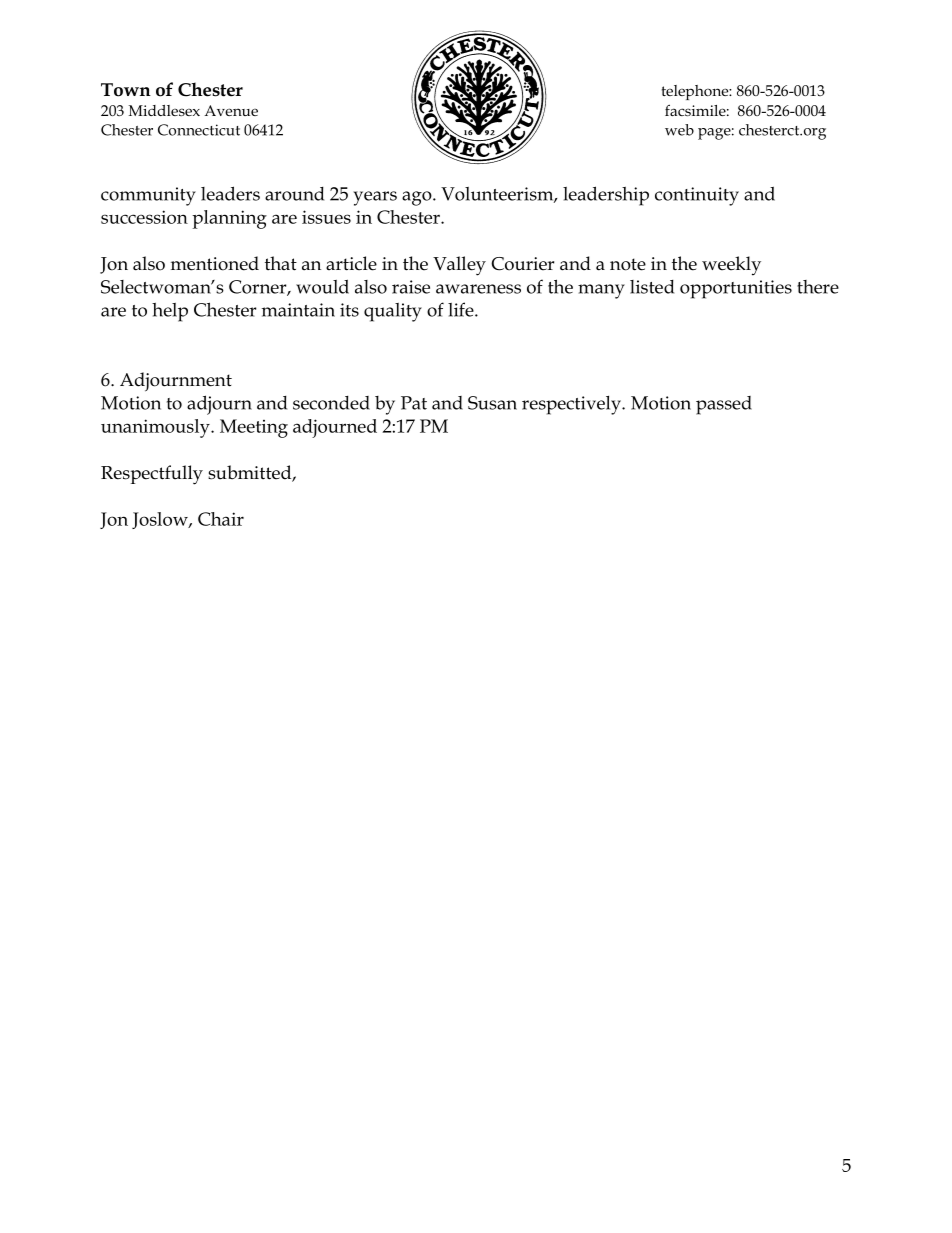 The width and height of the screenshot is (952, 1233). What do you see at coordinates (231, 110) in the screenshot?
I see `Avenue` at bounding box center [231, 110].
